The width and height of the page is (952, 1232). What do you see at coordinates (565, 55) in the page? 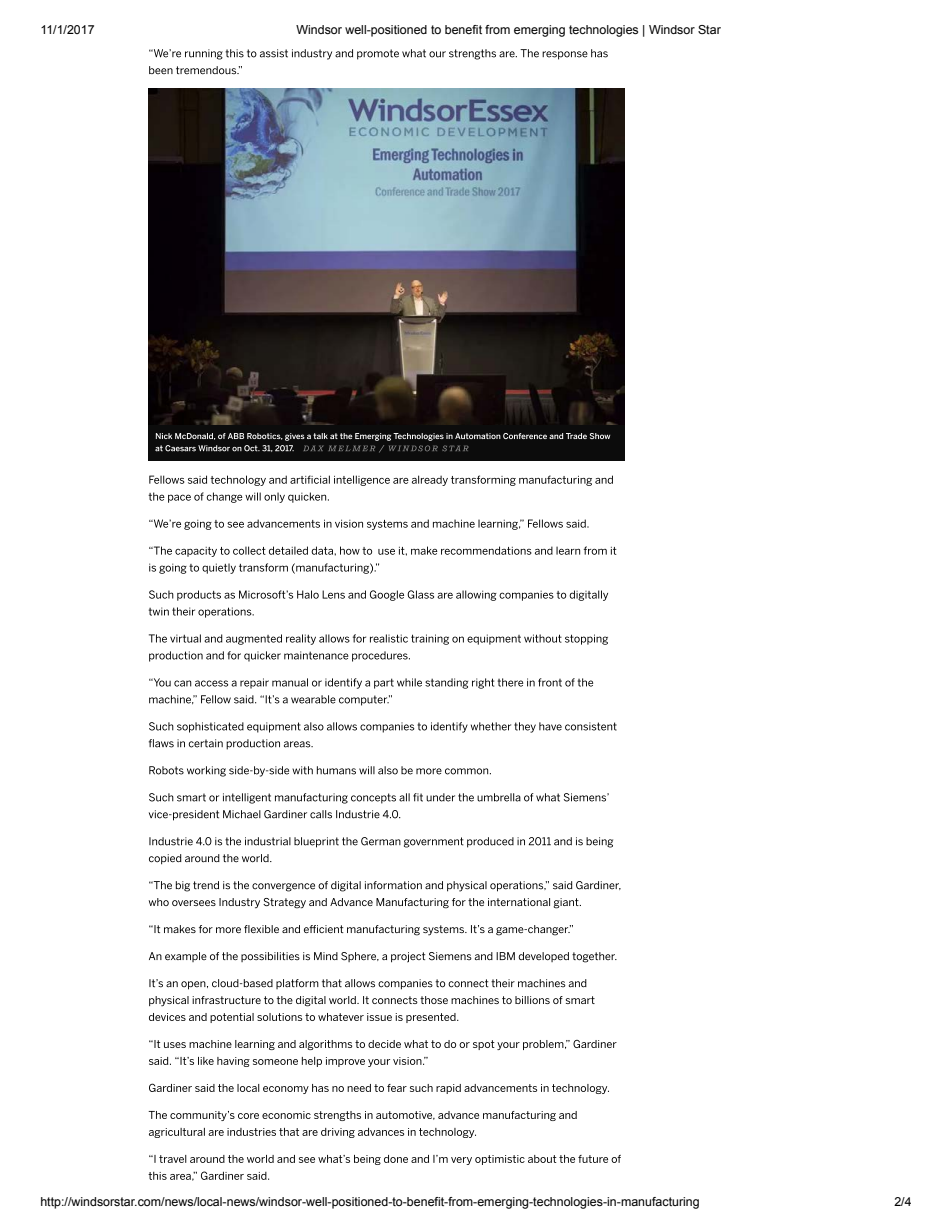
I see `response` at bounding box center [565, 55].
